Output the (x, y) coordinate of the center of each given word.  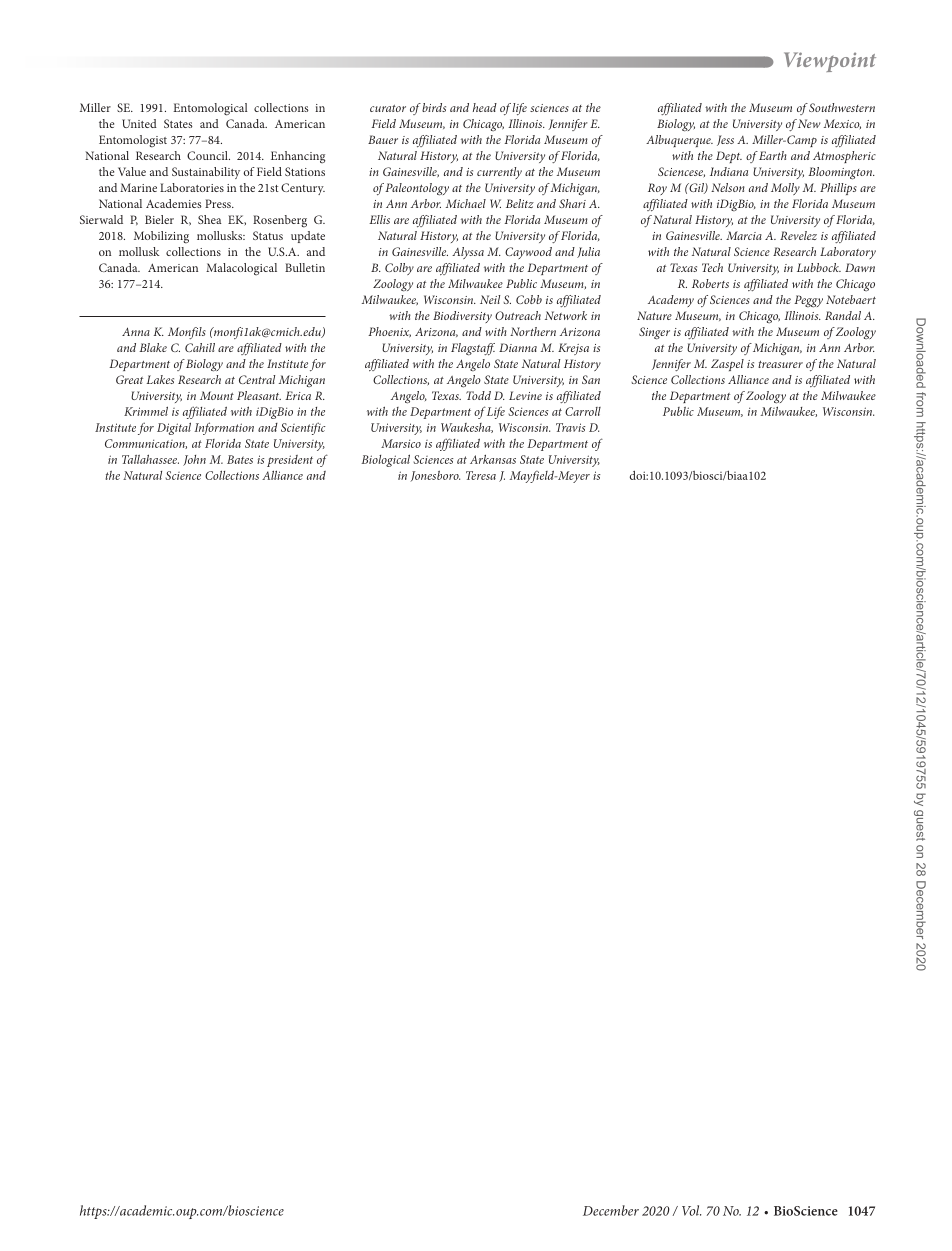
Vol (691, 1210)
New (809, 123)
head (485, 107)
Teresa (481, 475)
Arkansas (493, 459)
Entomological (210, 109)
